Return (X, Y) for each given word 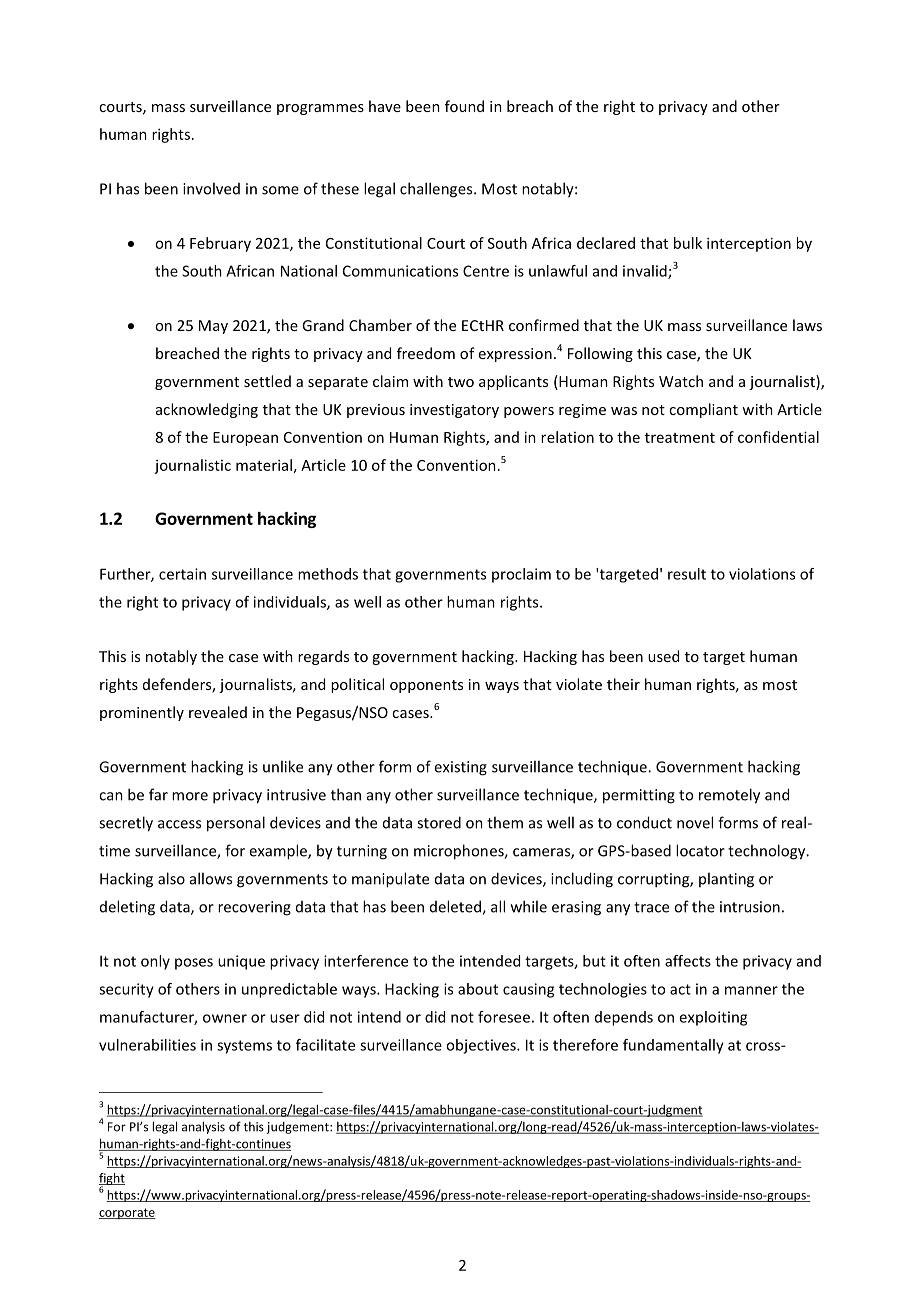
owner (225, 1018)
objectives (482, 1046)
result (687, 574)
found (464, 106)
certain (182, 574)
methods (328, 574)
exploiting (713, 1018)
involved (211, 188)
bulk (688, 243)
